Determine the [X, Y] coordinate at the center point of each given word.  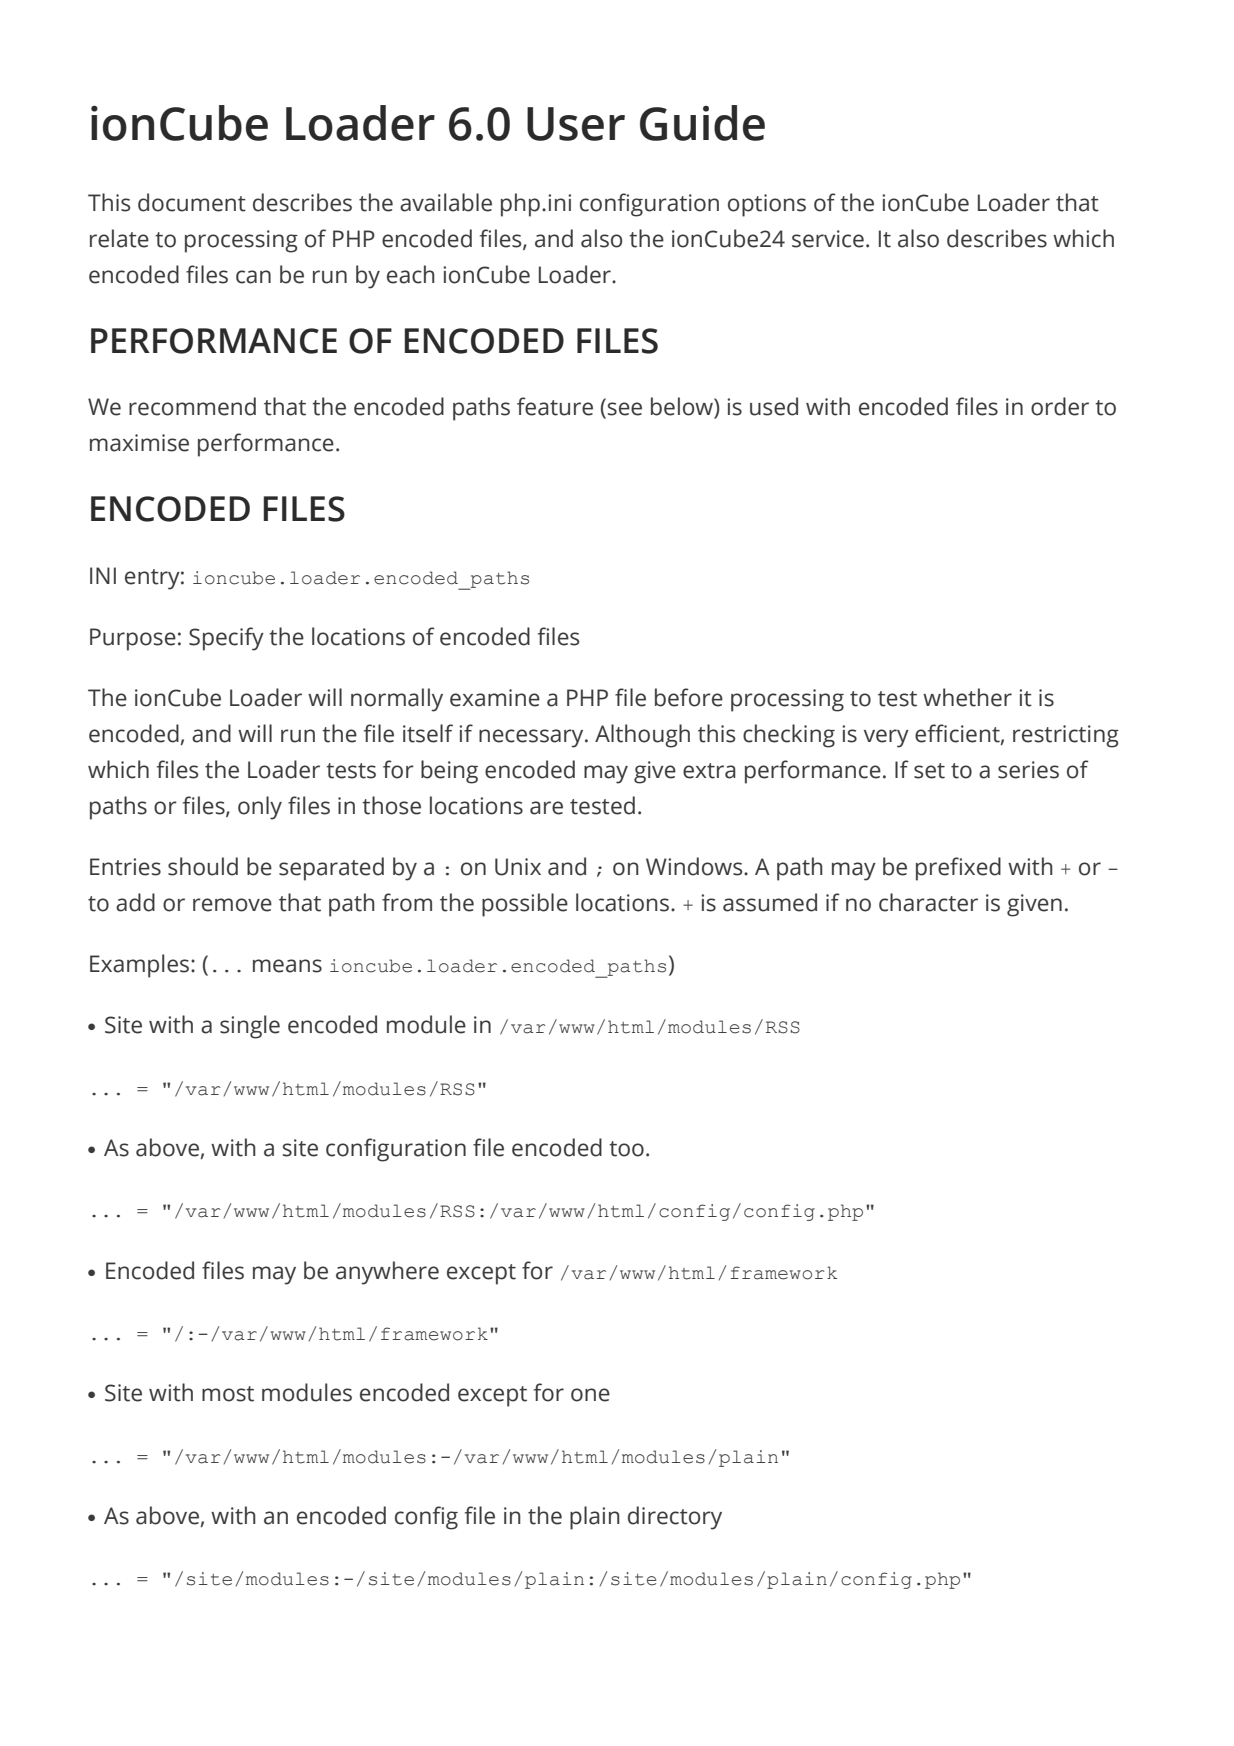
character [928, 902]
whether [967, 697]
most [228, 1394]
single [250, 1027]
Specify [226, 639]
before [689, 697]
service [828, 239]
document [192, 202]
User [576, 124]
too [626, 1149]
